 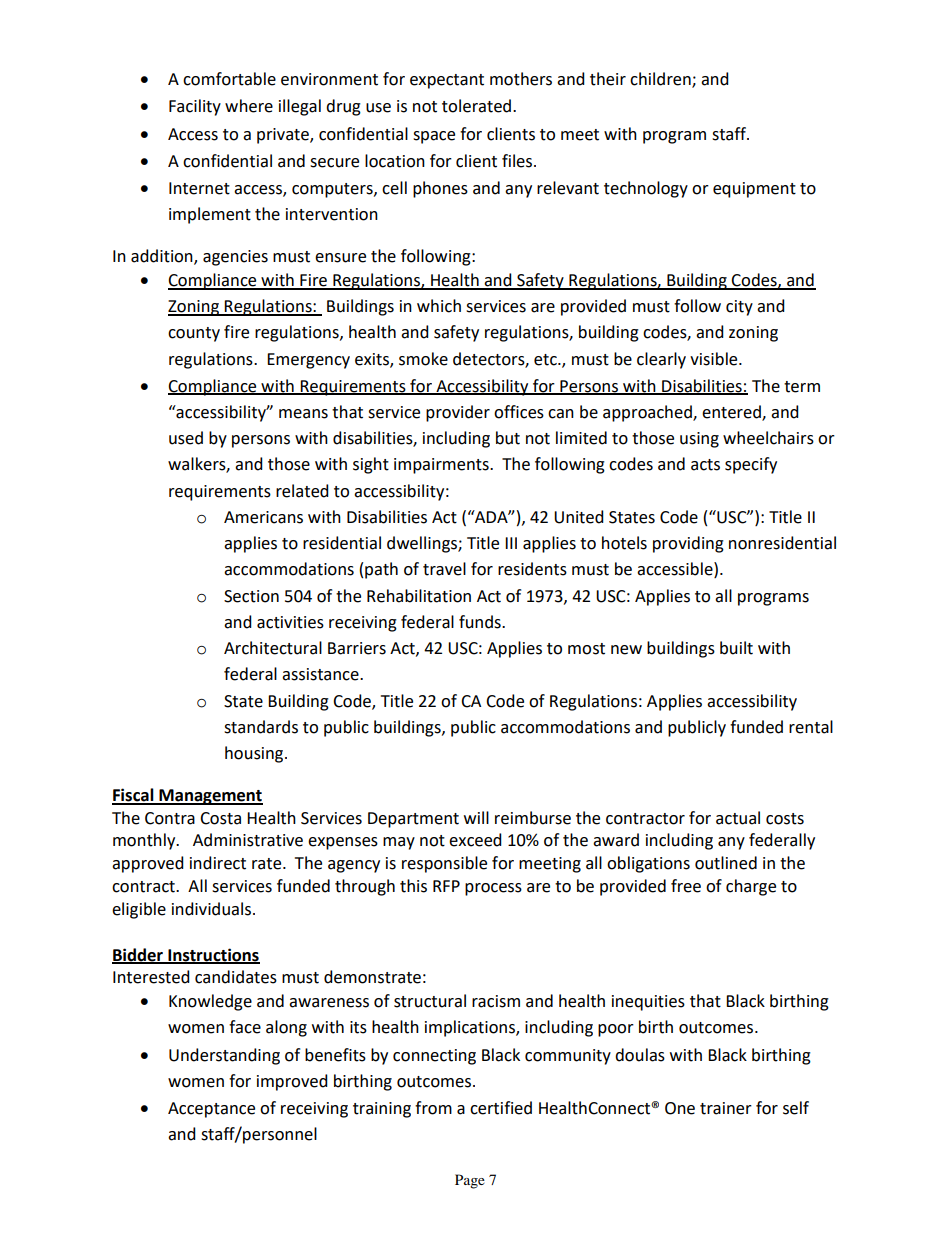 What do you see at coordinates (213, 909) in the screenshot?
I see `individuals` at bounding box center [213, 909].
